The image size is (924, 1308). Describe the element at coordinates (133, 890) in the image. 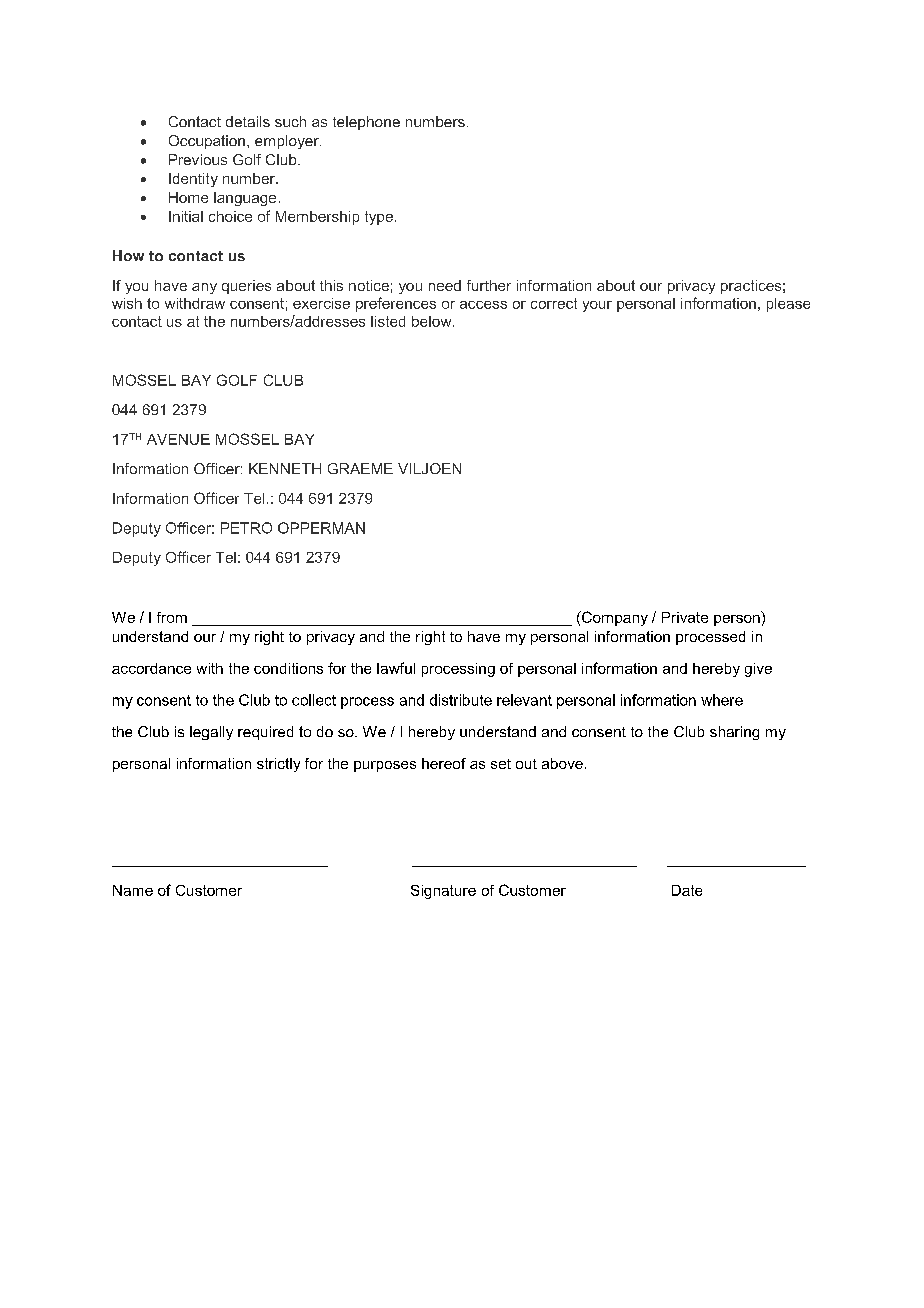

I see `Name` at that location.
